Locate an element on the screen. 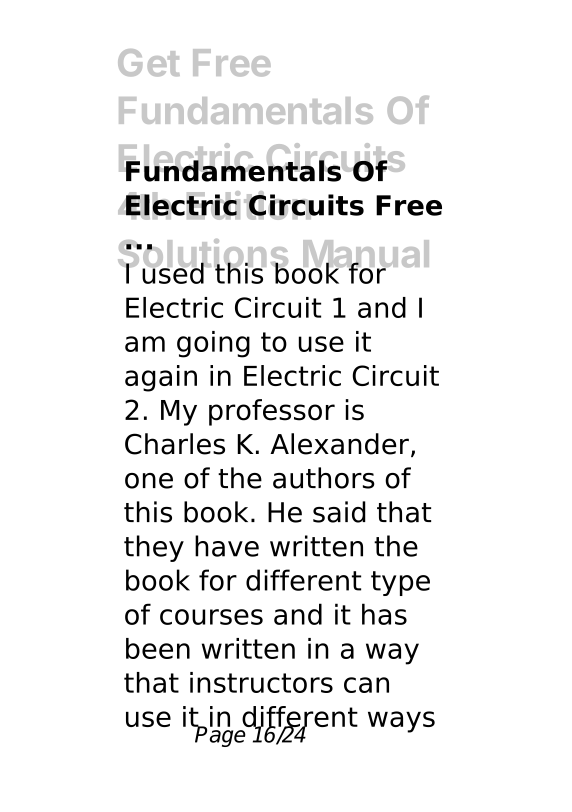  said is located at coordinates (339, 512).
